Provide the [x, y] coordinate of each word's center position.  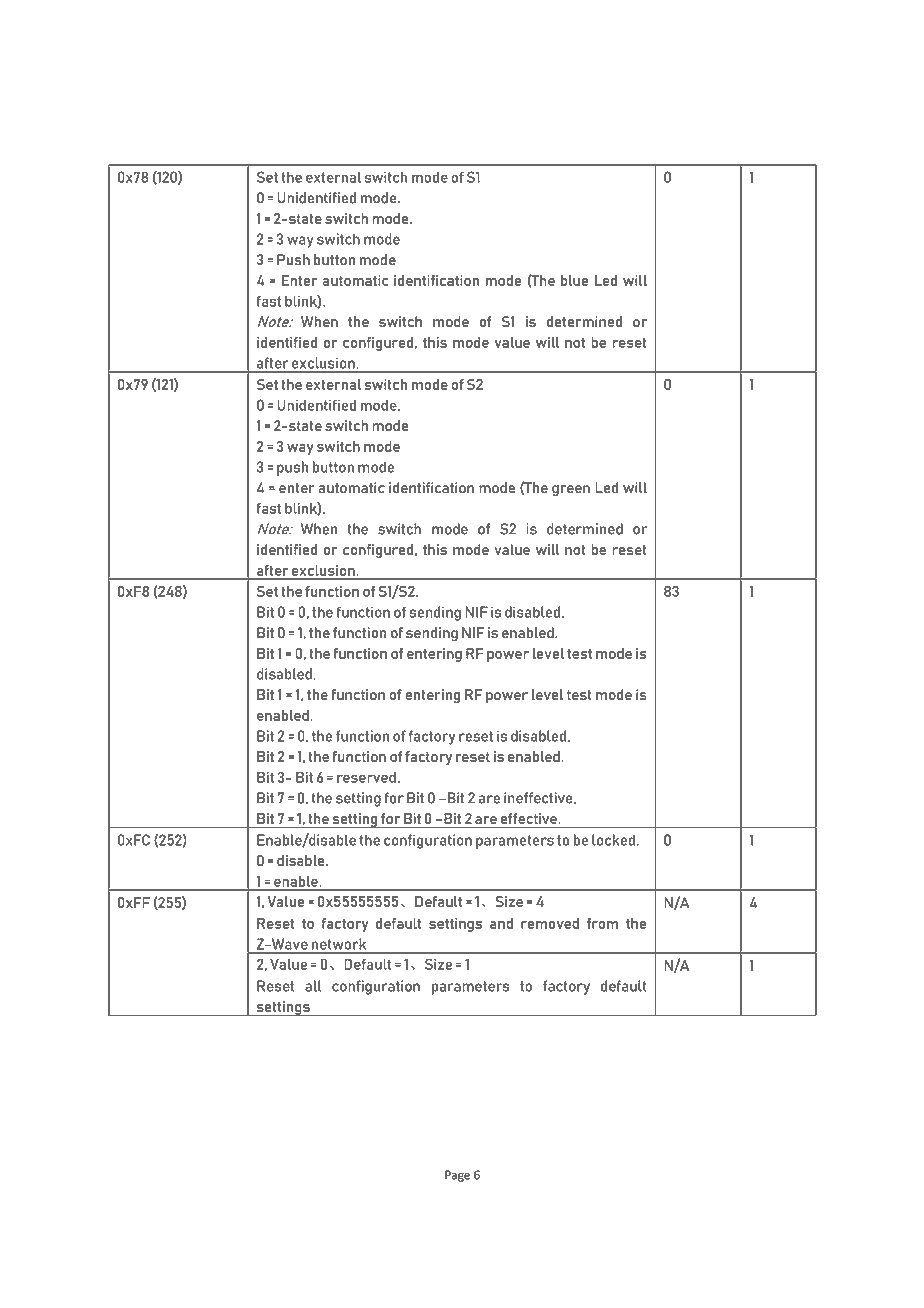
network [339, 944]
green [571, 490]
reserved [366, 777]
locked [613, 840]
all [313, 986]
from [602, 923]
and [501, 923]
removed [550, 923]
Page [457, 1176]
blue [575, 280]
